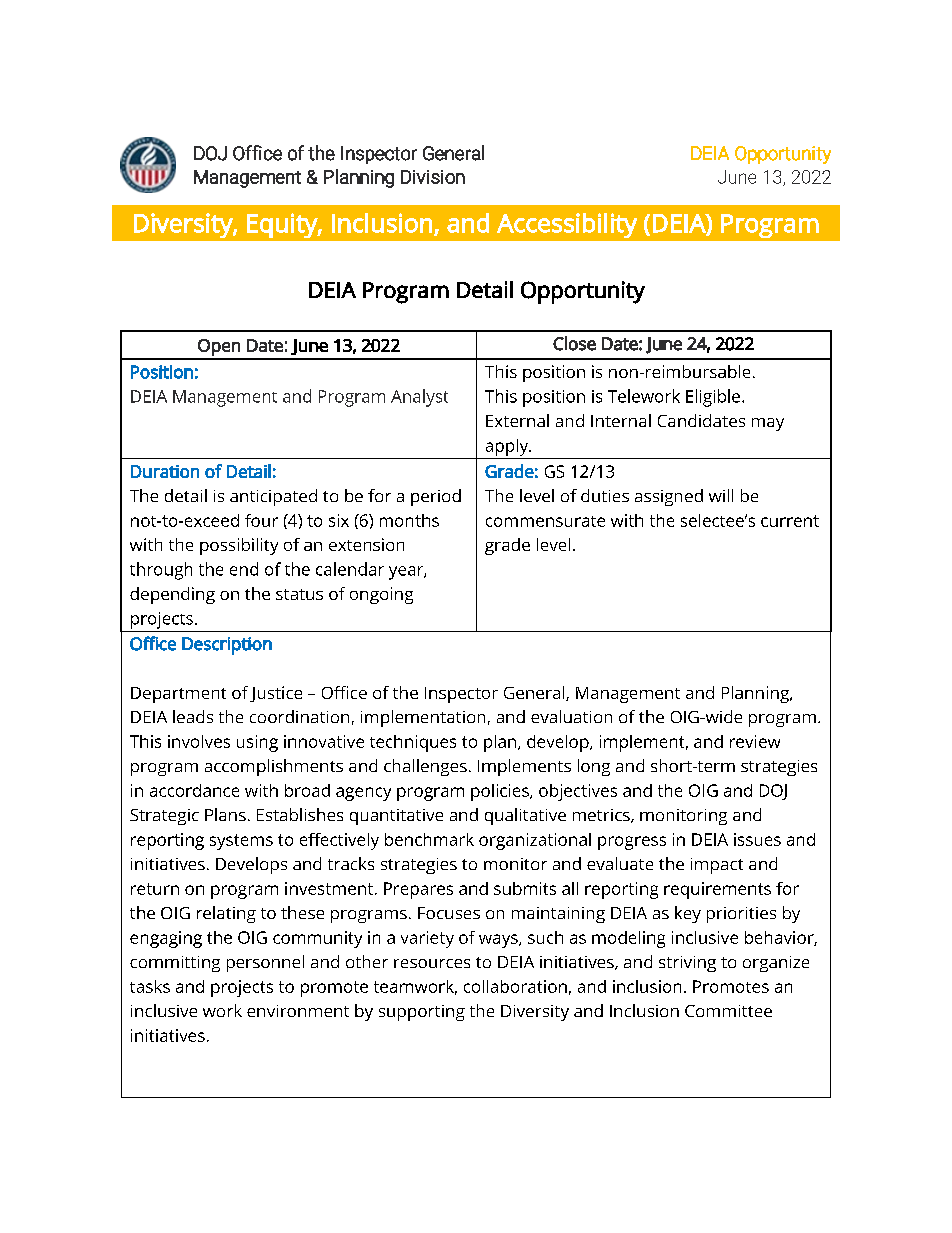  I want to click on Eligible, so click(713, 398).
